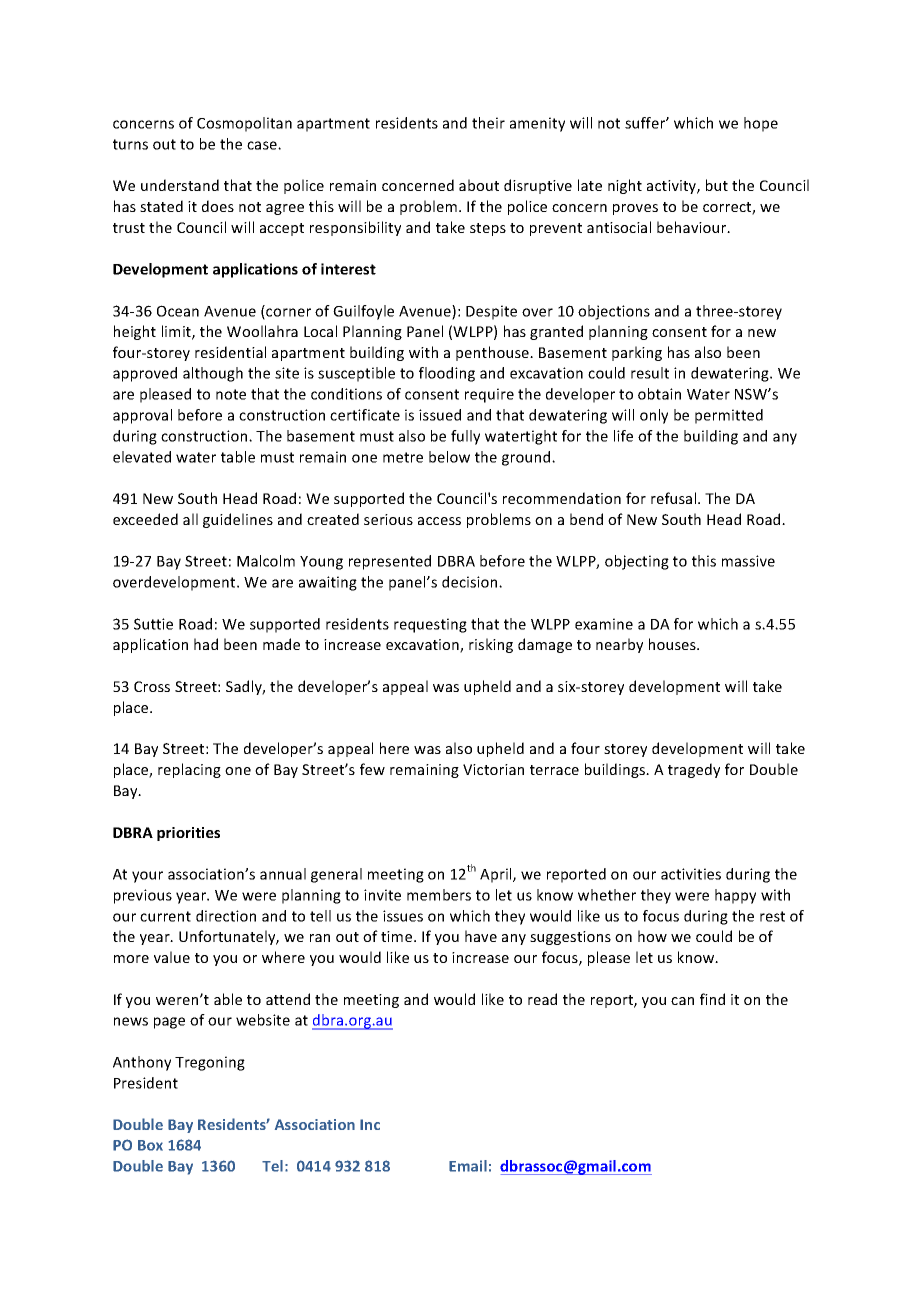  Describe the element at coordinates (479, 185) in the image. I see `about` at that location.
